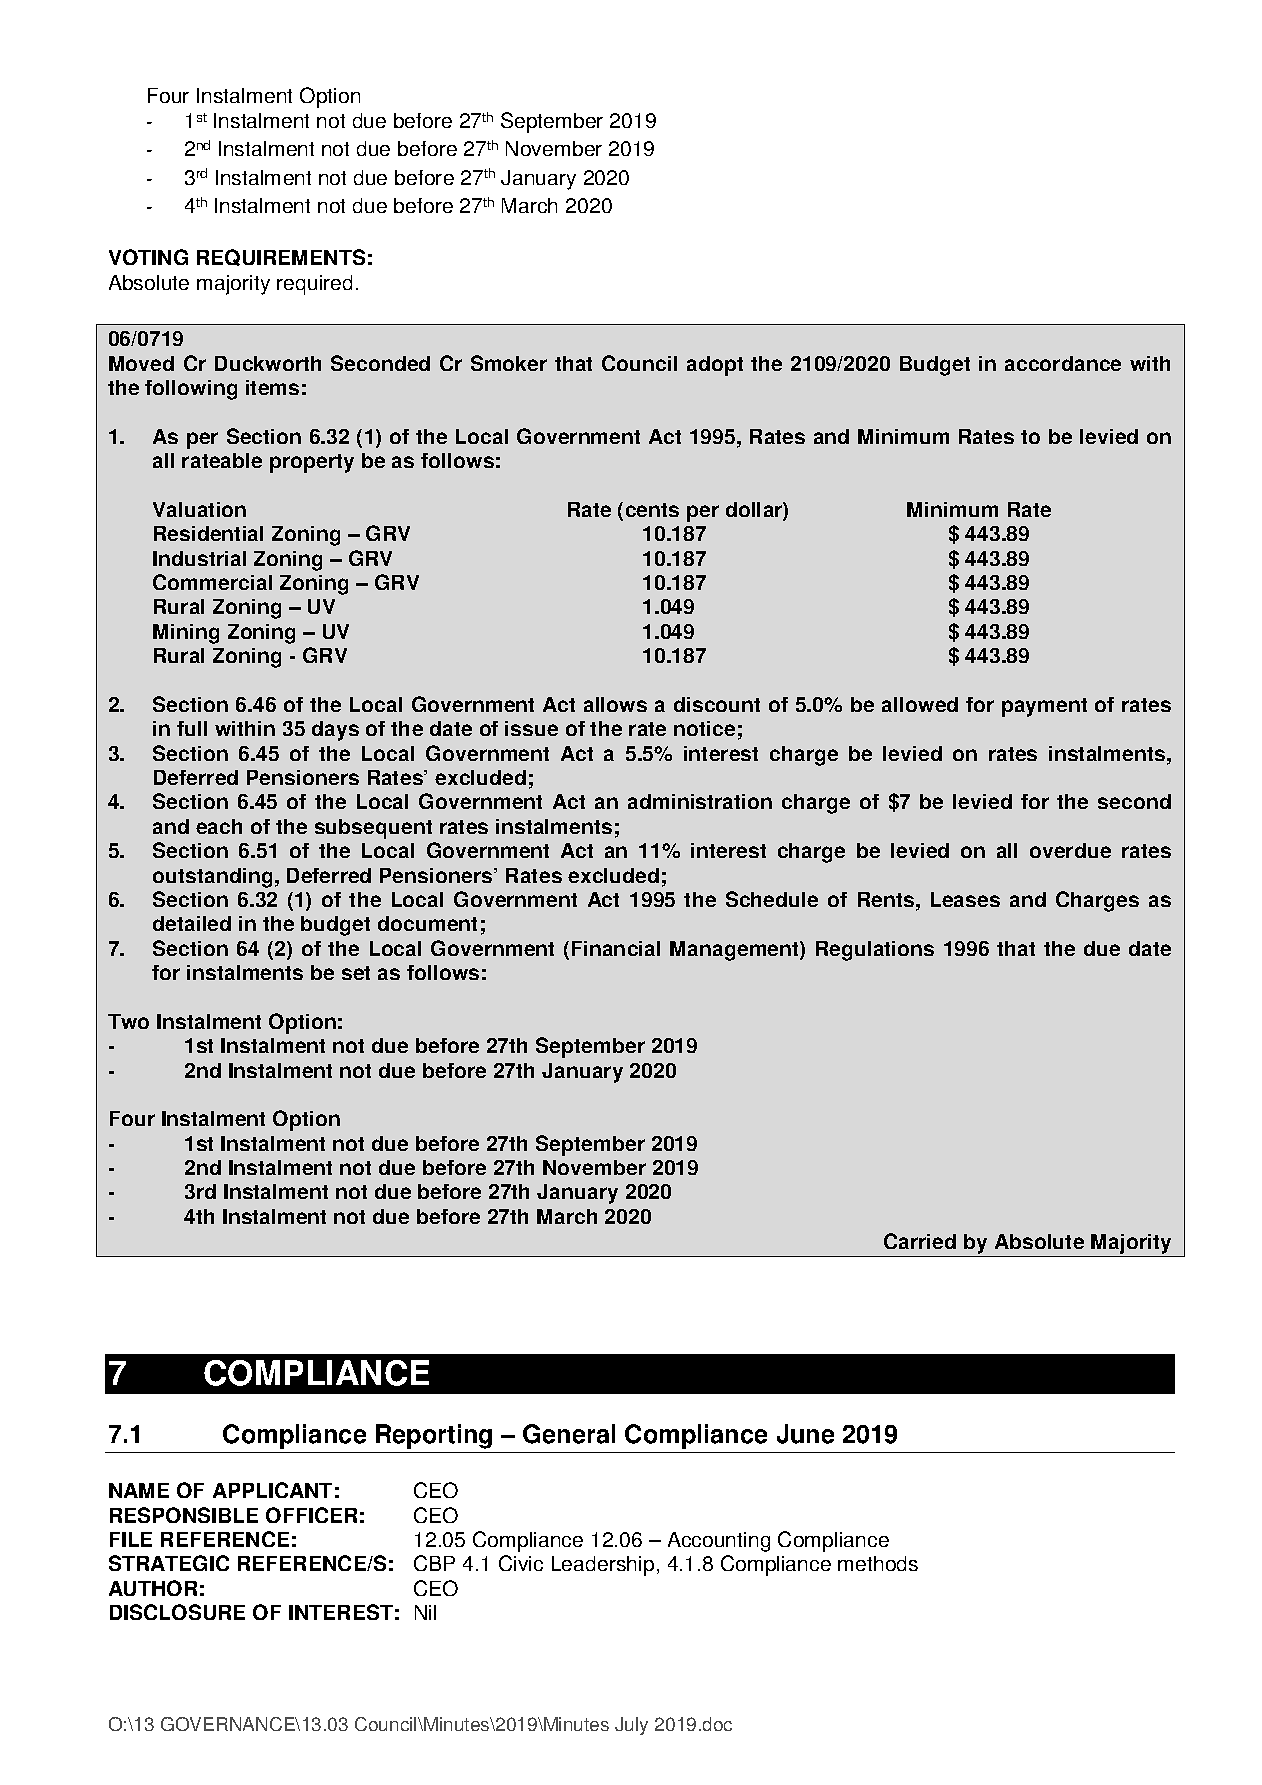  I want to click on DISCLOSURE, so click(177, 1612).
